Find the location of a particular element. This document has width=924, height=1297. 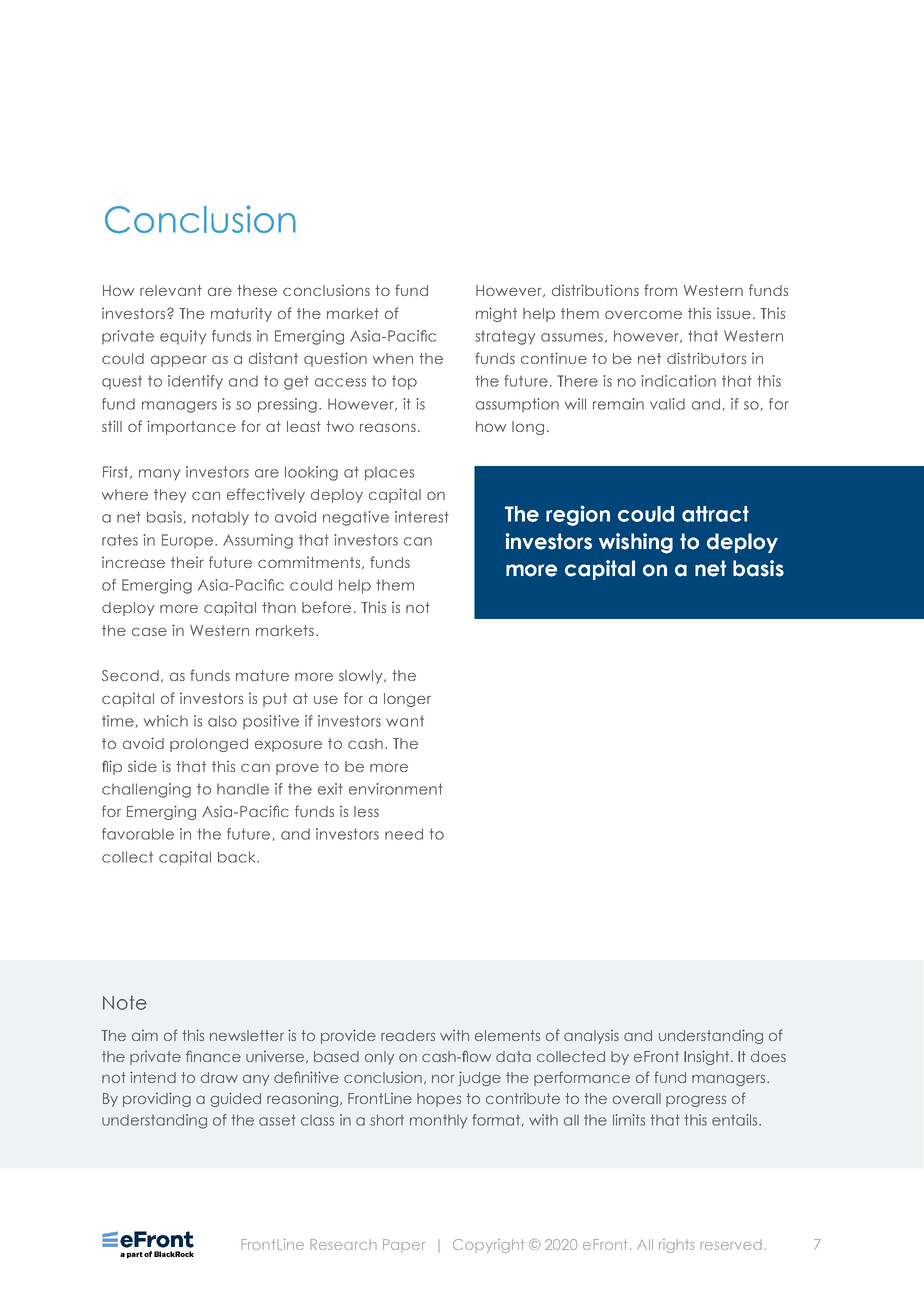

want is located at coordinates (405, 721).
